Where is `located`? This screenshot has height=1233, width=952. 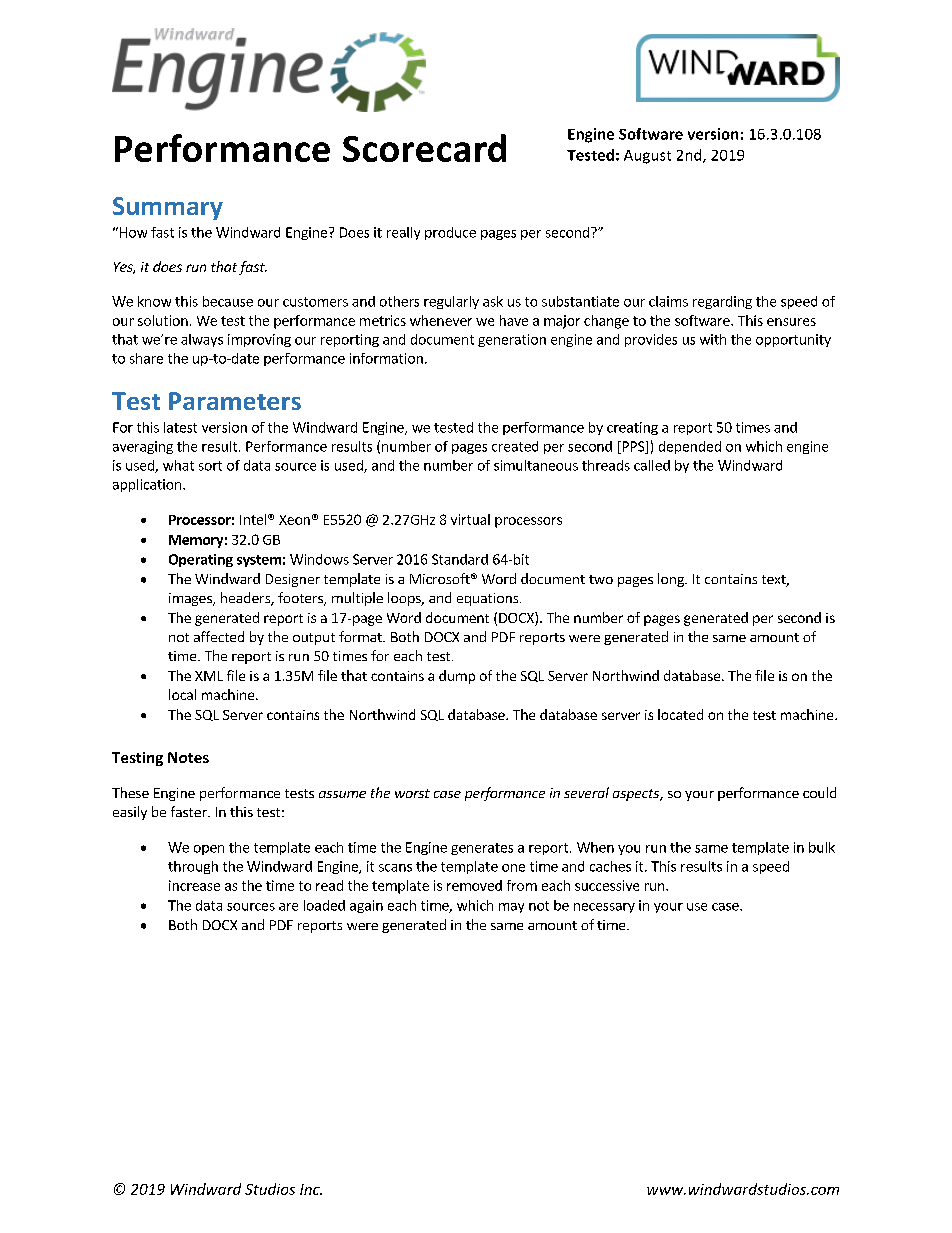 located is located at coordinates (680, 714).
